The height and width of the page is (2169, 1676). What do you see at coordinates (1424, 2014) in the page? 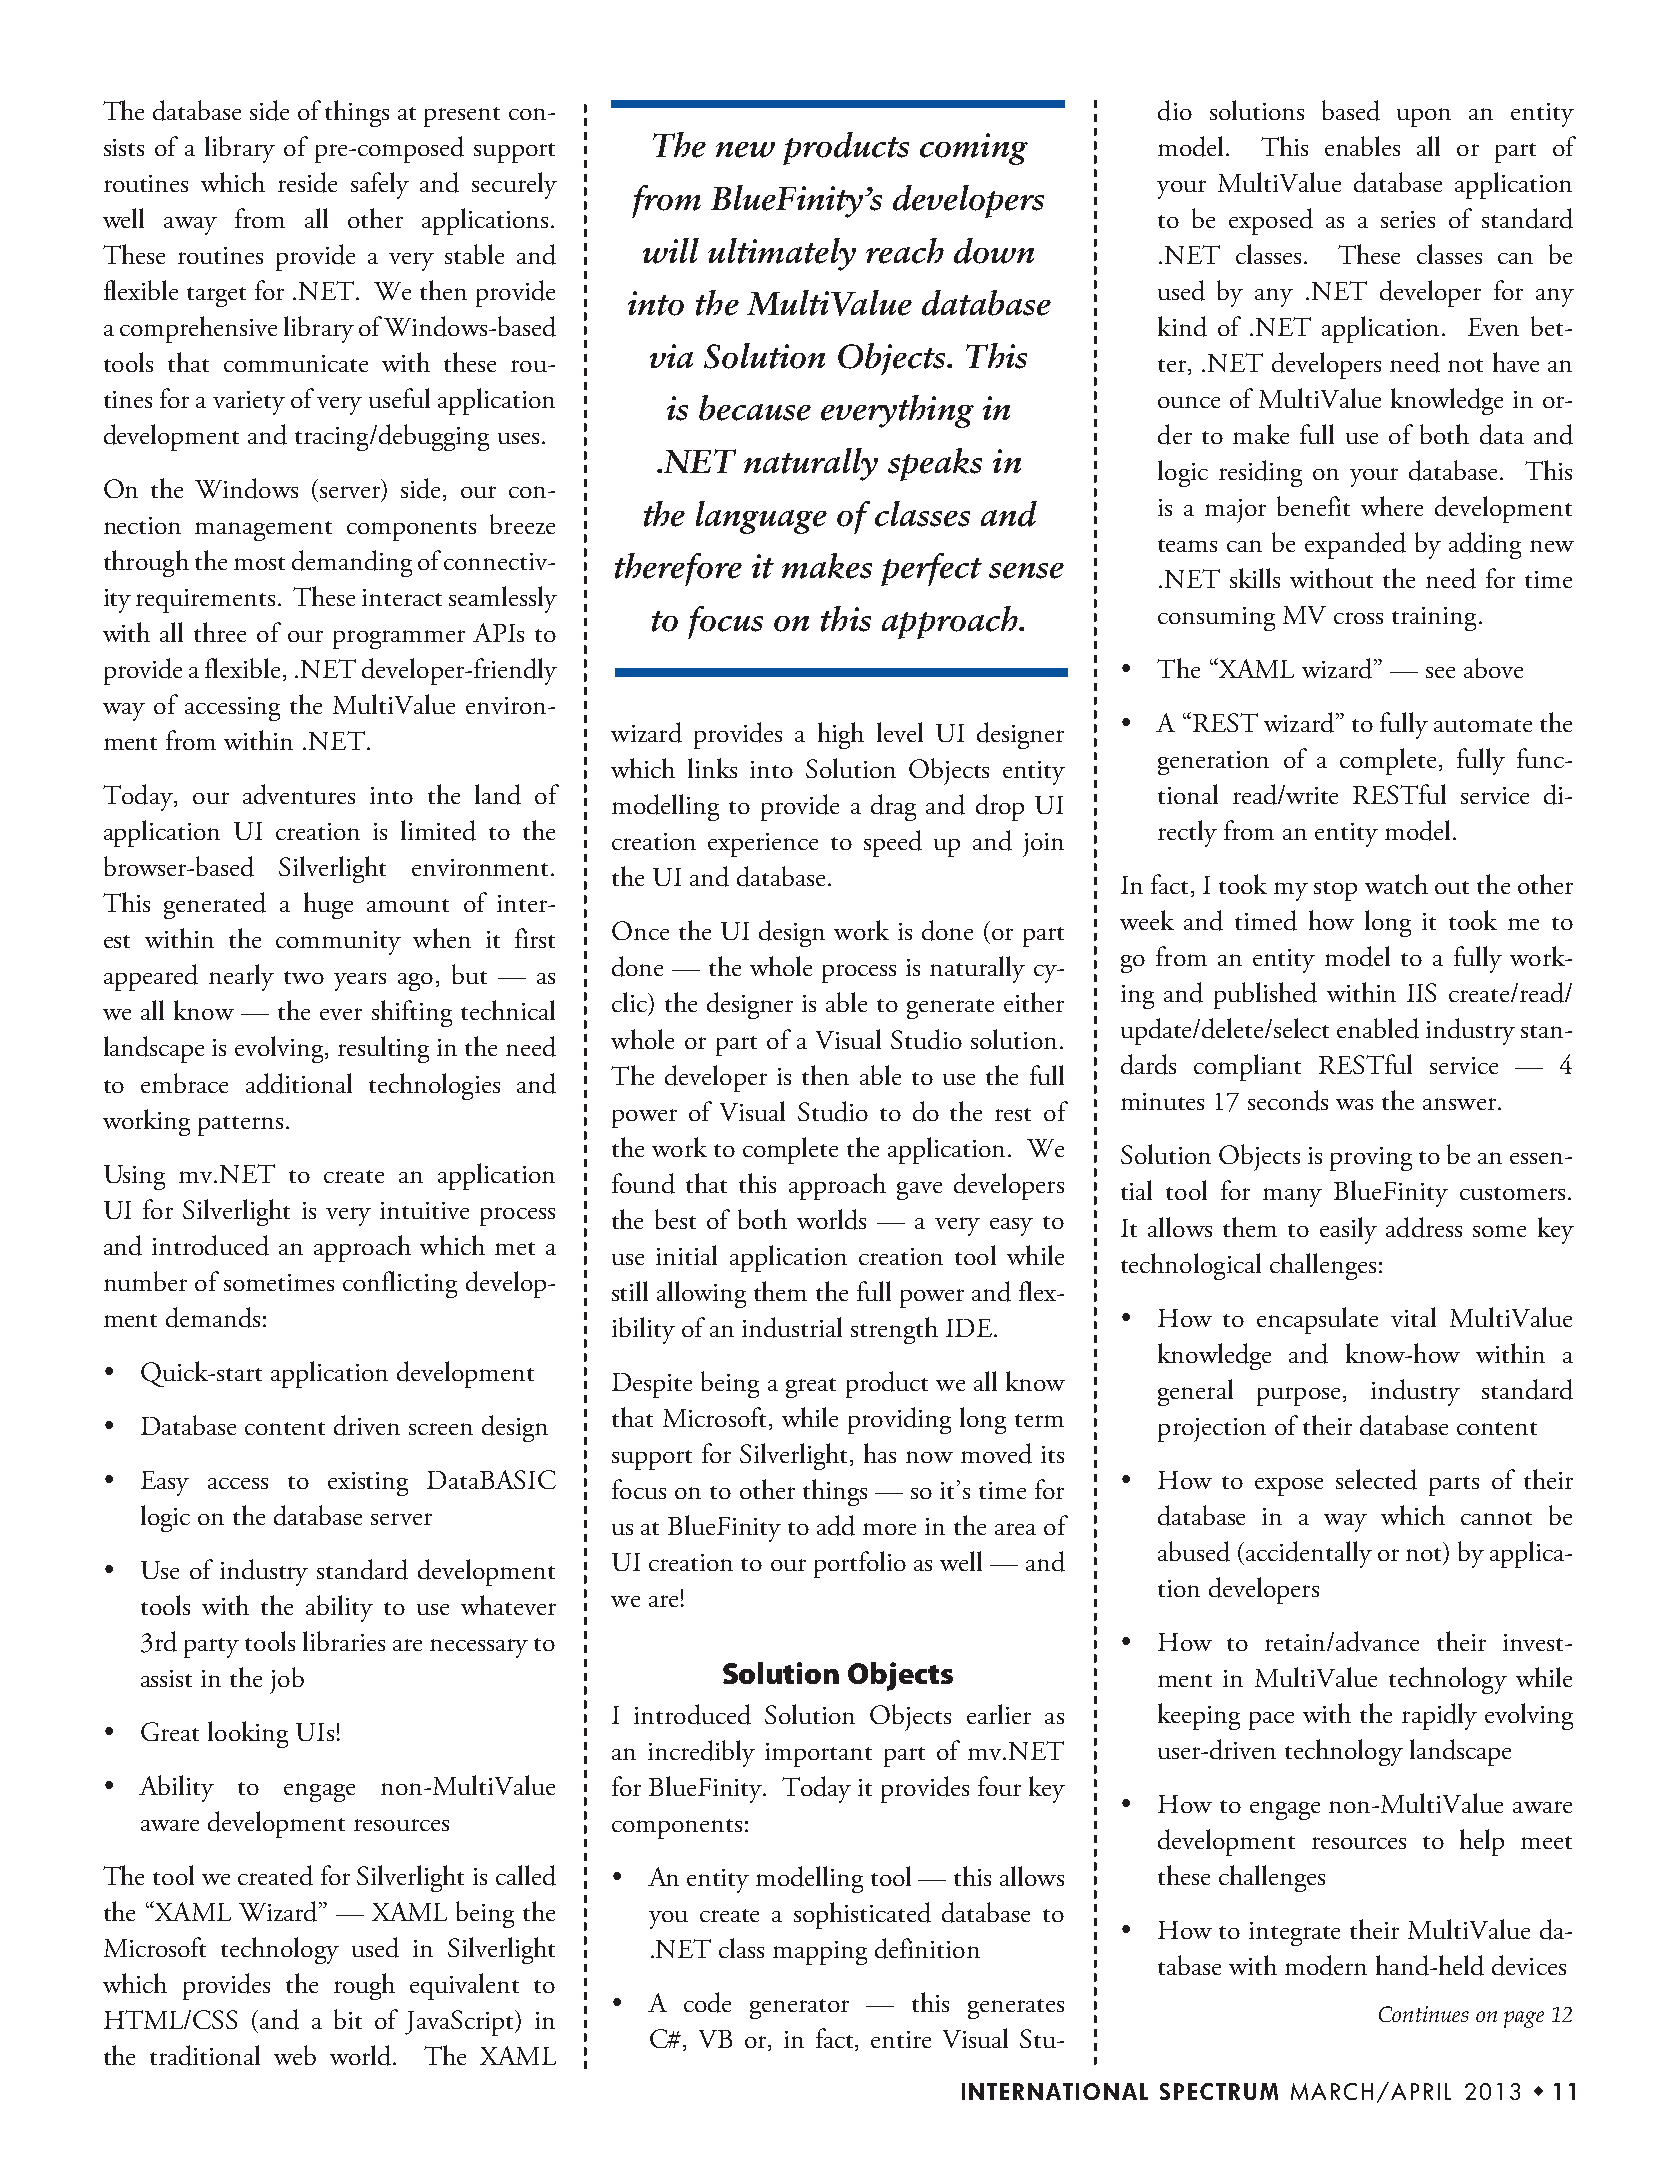
I see `Continues` at bounding box center [1424, 2014].
